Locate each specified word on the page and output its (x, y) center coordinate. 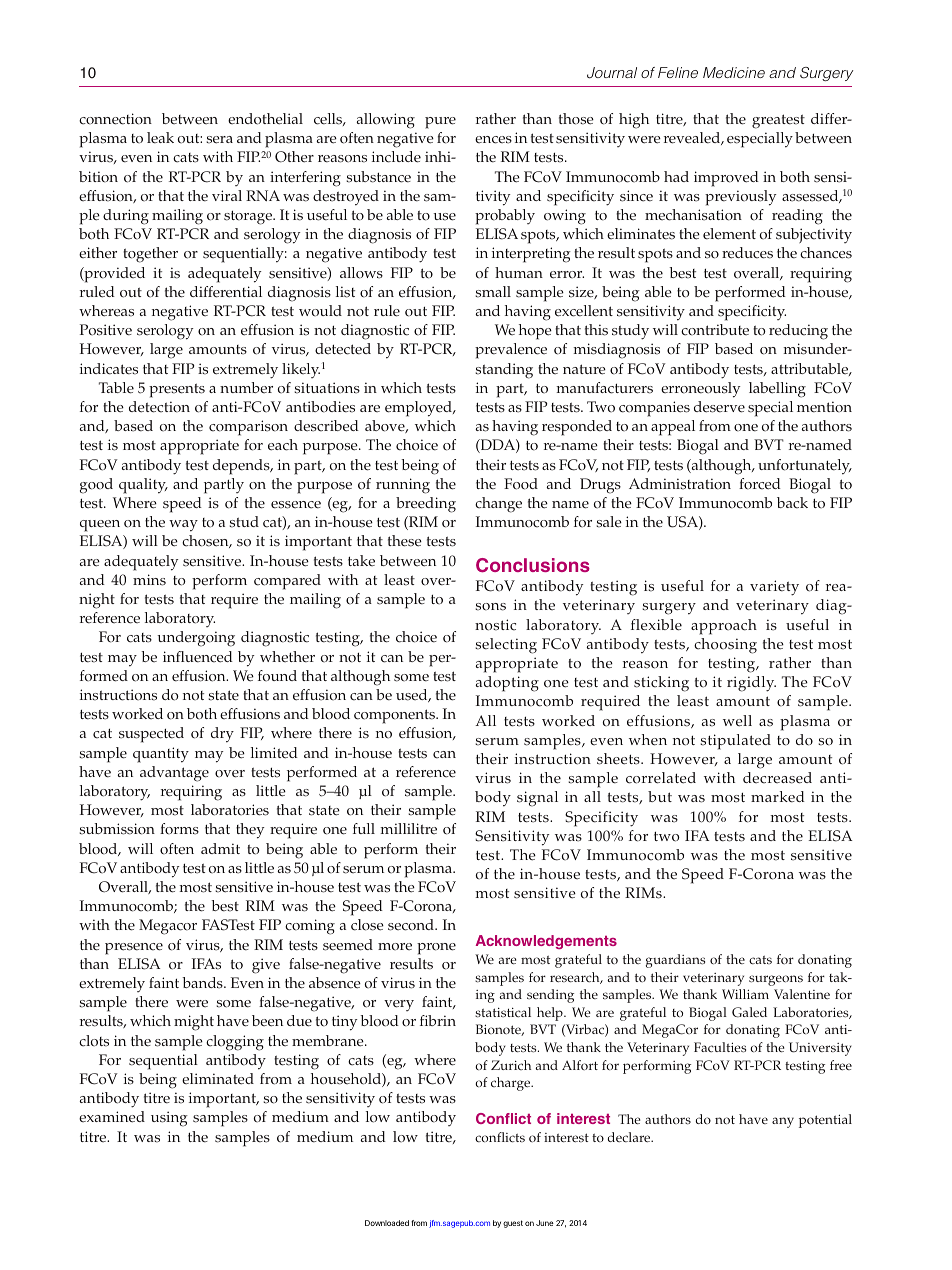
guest (513, 1224)
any (783, 1122)
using (169, 1119)
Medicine (734, 72)
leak (160, 138)
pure (440, 123)
